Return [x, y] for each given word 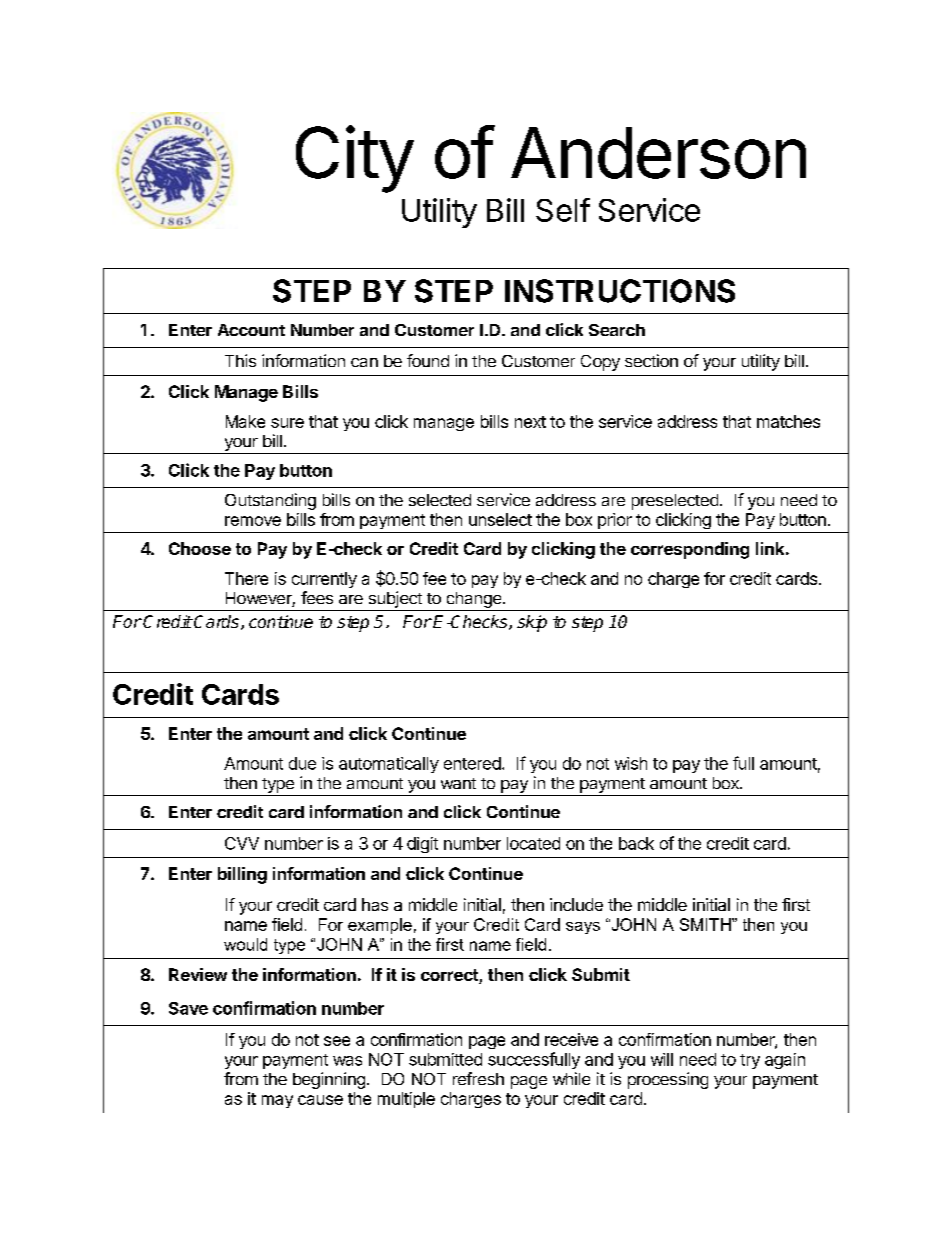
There [246, 578]
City [355, 159]
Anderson [658, 153]
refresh [478, 1078]
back [636, 843]
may [277, 1101]
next [530, 422]
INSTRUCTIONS [620, 291]
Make [245, 421]
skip [532, 623]
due [302, 763]
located [533, 843]
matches [788, 421]
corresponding [690, 550]
